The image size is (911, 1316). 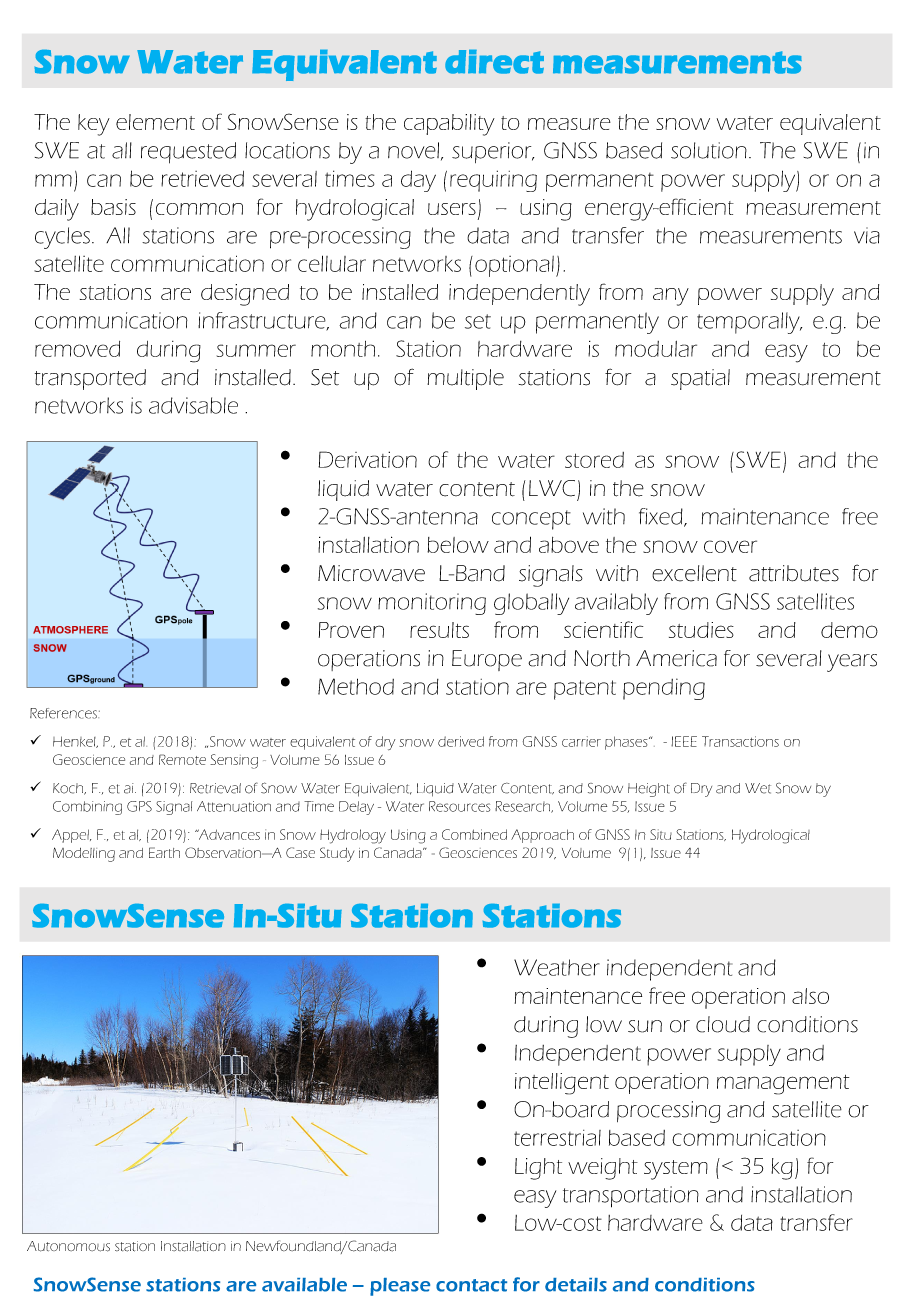 I want to click on References, so click(x=64, y=713).
